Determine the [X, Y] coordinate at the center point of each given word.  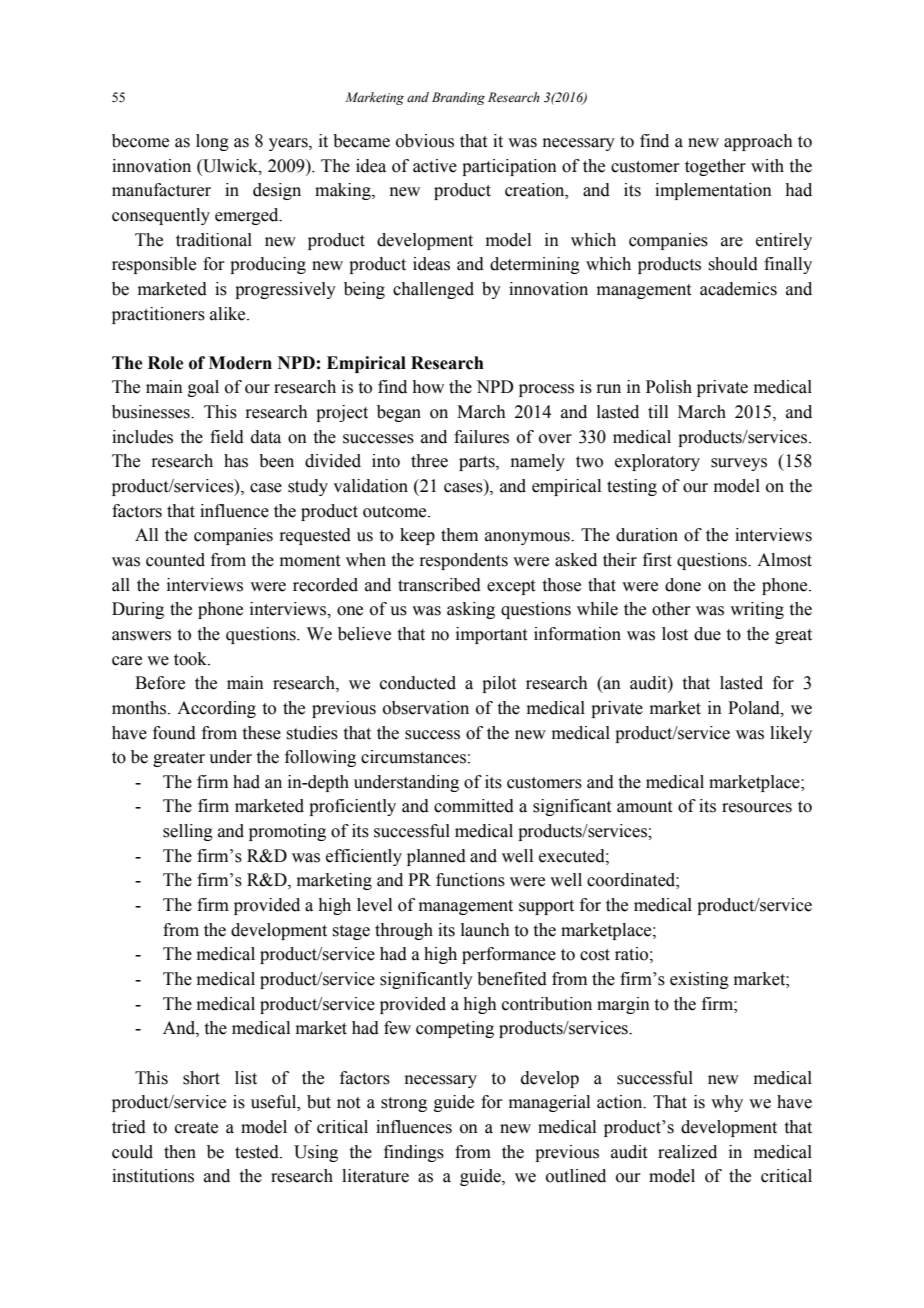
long [212, 142]
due [707, 634]
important [491, 635]
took [192, 659]
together [715, 167]
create [196, 1128]
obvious [425, 141]
